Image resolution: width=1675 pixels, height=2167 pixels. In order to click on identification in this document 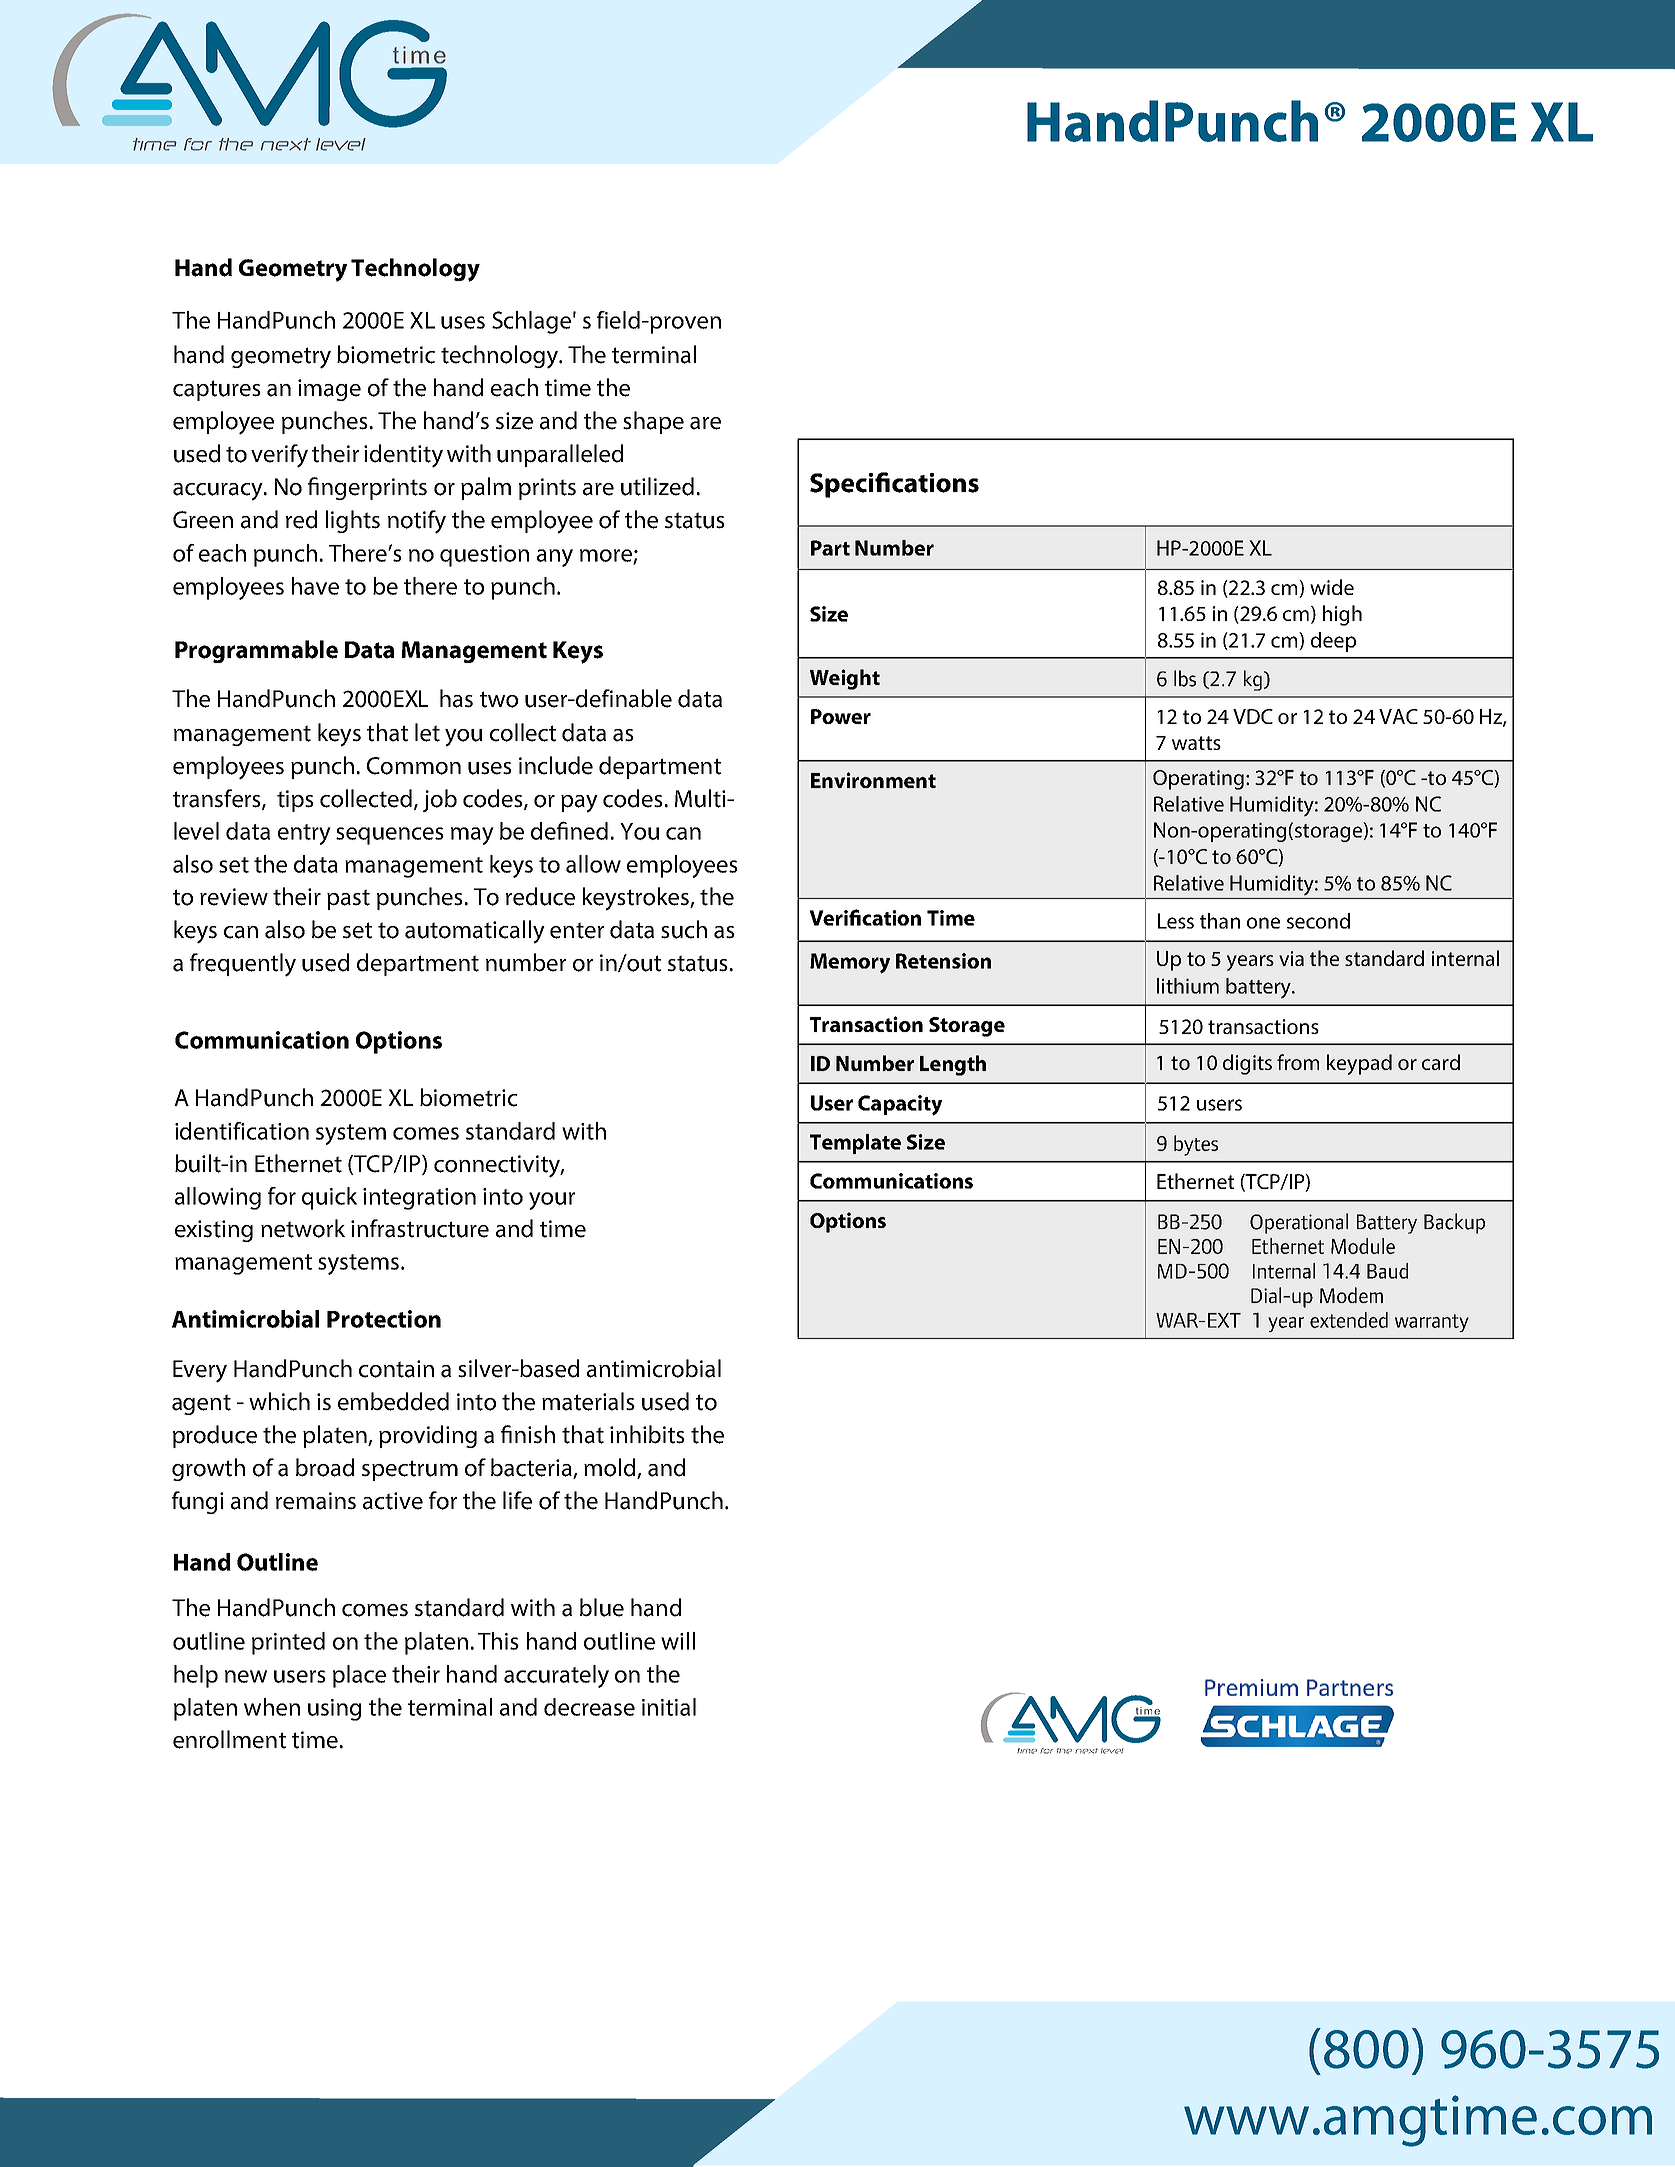, I will do `click(242, 1131)`.
